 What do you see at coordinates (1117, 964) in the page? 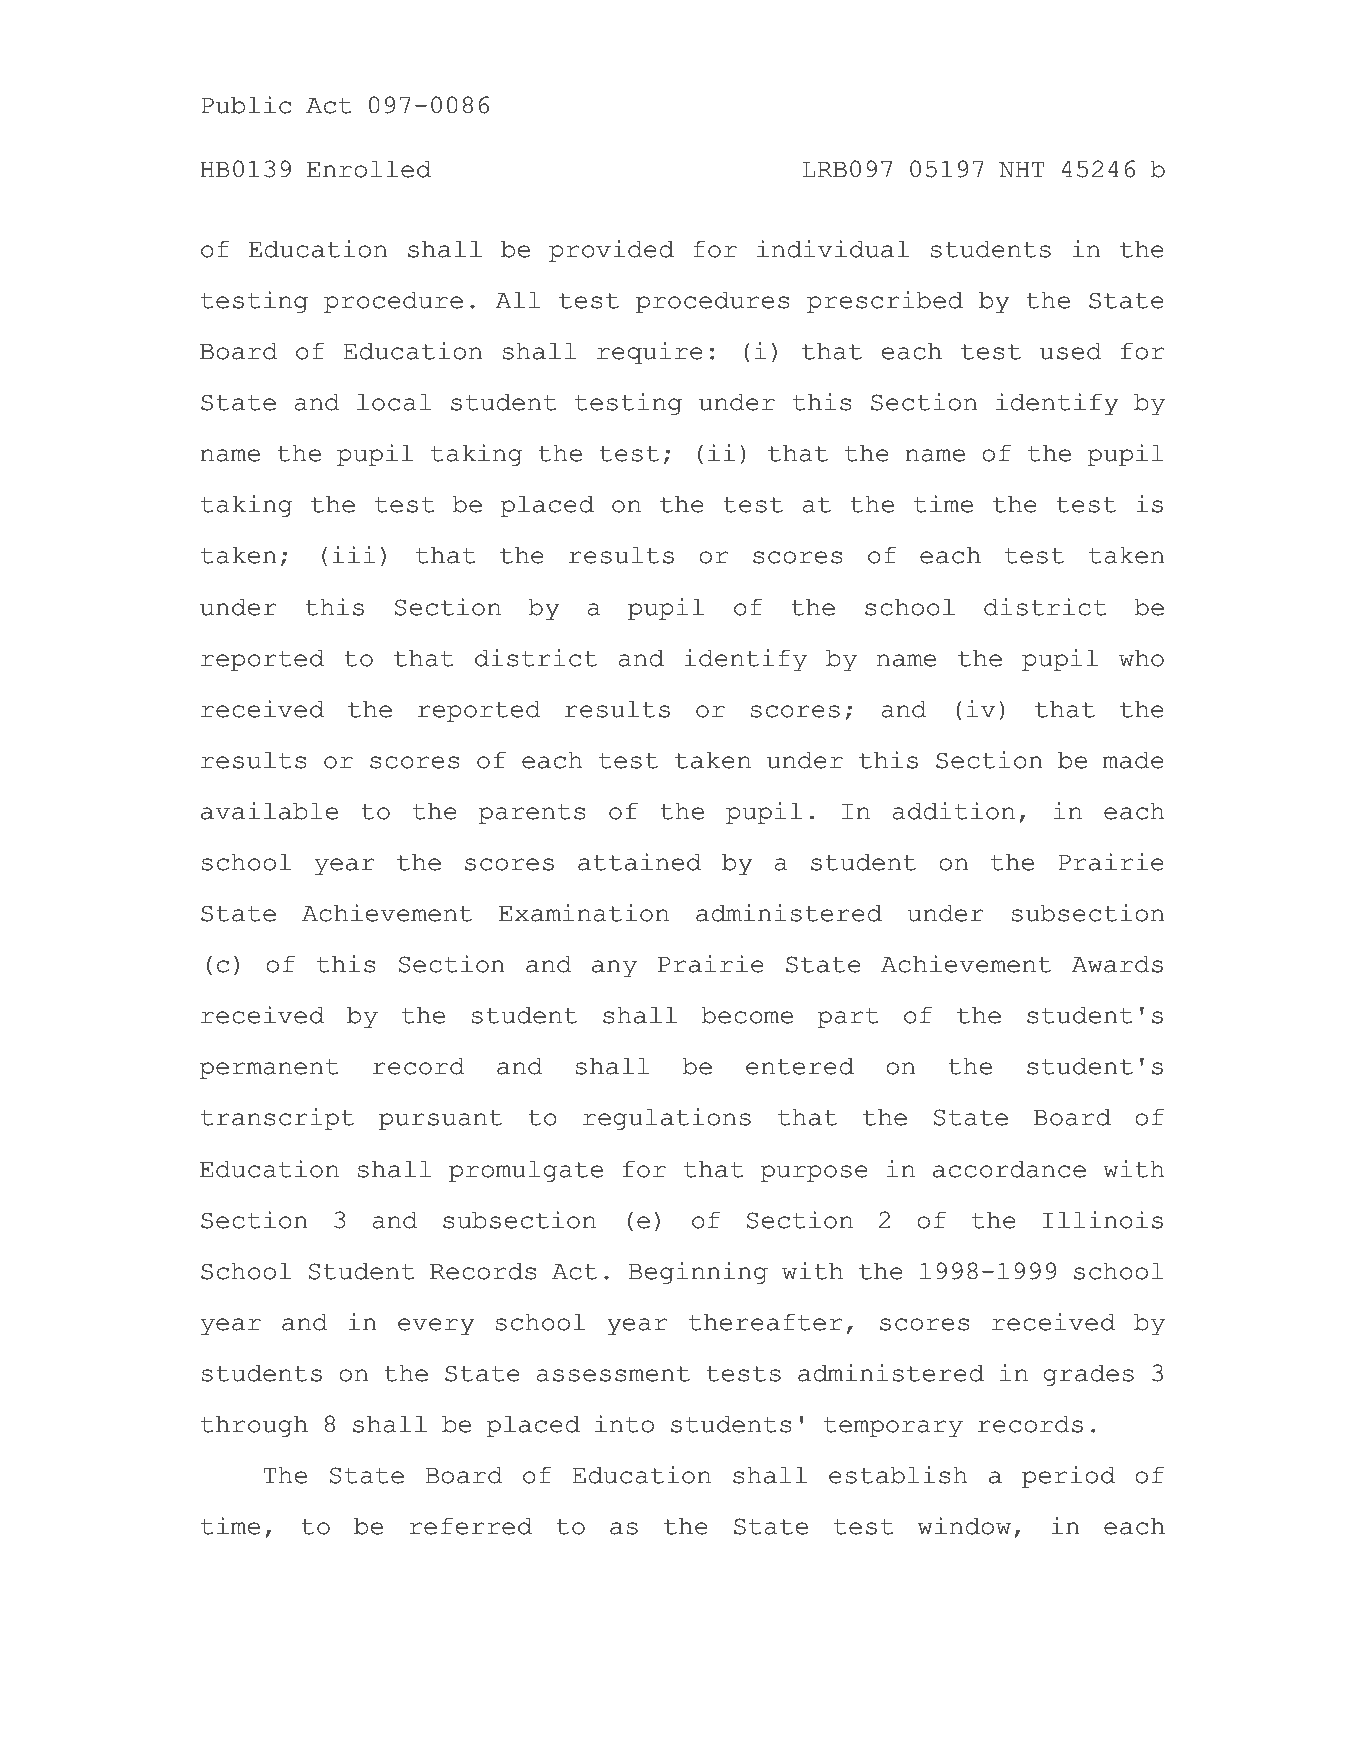
I see `Awards` at bounding box center [1117, 964].
